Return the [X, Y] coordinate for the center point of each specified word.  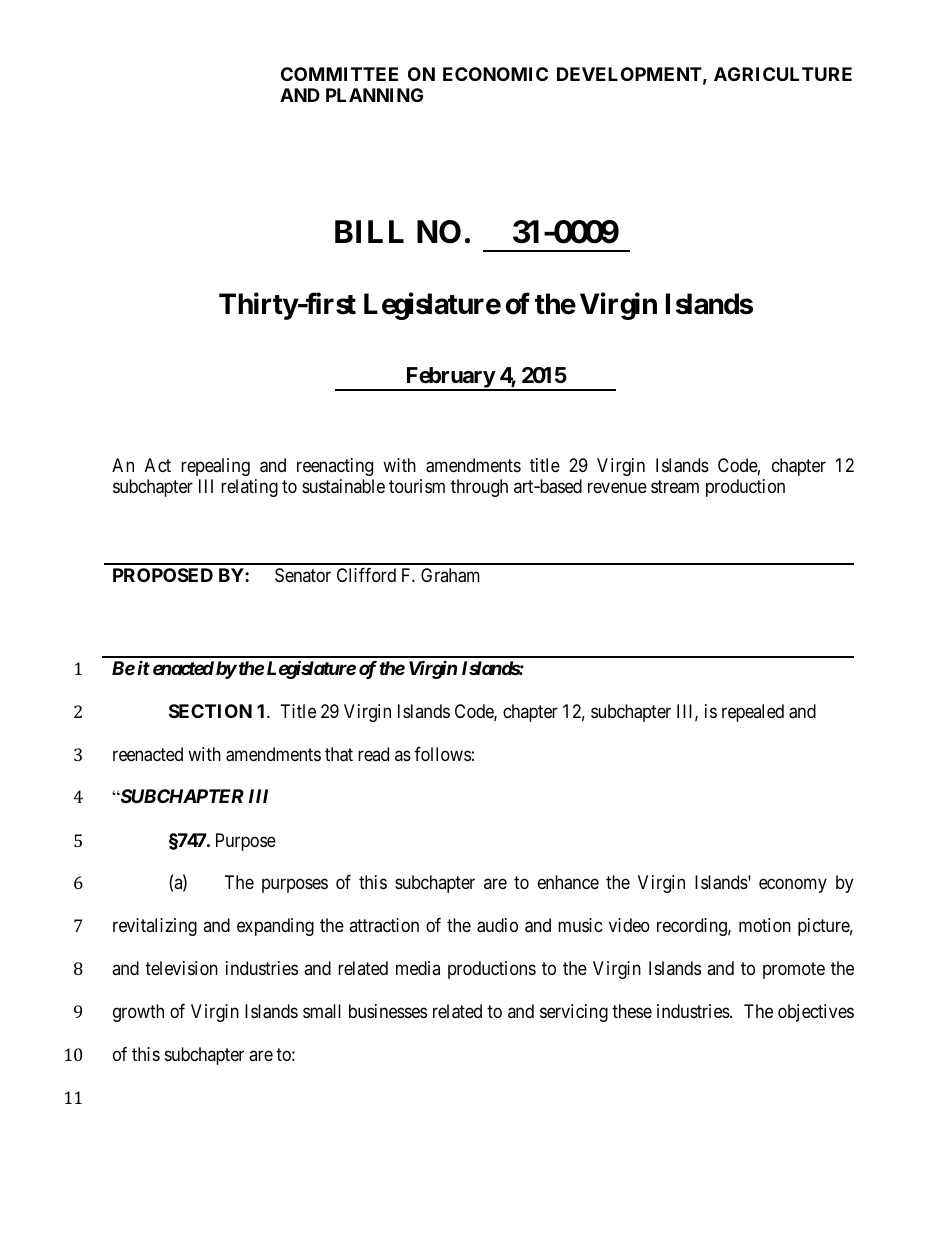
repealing [215, 467]
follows [442, 754]
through [479, 488]
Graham [450, 575]
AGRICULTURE [783, 74]
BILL [369, 231]
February [449, 379]
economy [793, 886]
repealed [753, 713]
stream [675, 486]
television [181, 968]
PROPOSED [163, 575]
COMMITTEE [339, 74]
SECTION [210, 711]
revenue [617, 488]
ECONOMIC [495, 74]
